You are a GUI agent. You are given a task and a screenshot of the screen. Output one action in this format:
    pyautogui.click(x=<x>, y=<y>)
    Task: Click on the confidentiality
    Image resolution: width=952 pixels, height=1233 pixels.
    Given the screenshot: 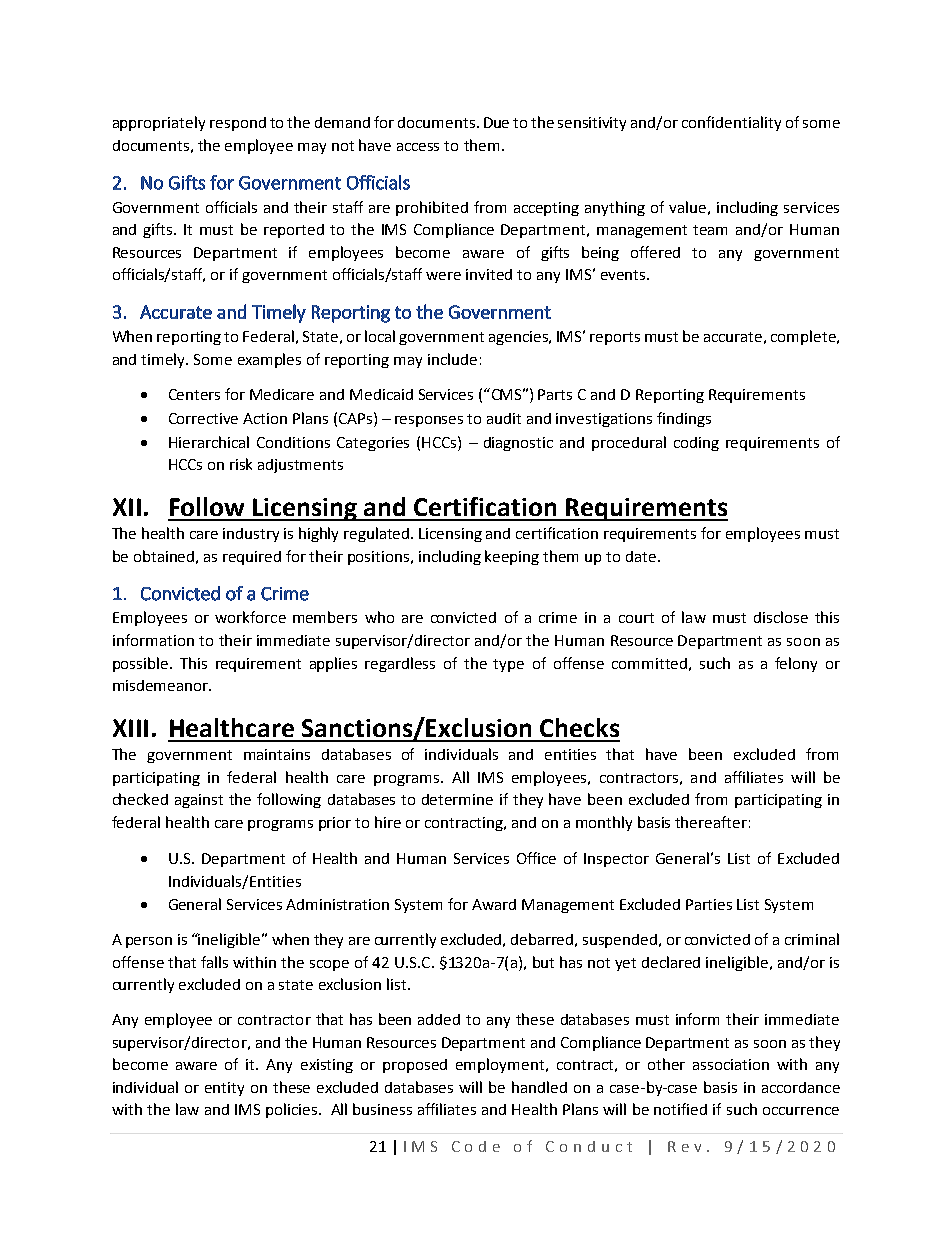 What is the action you would take?
    pyautogui.click(x=731, y=123)
